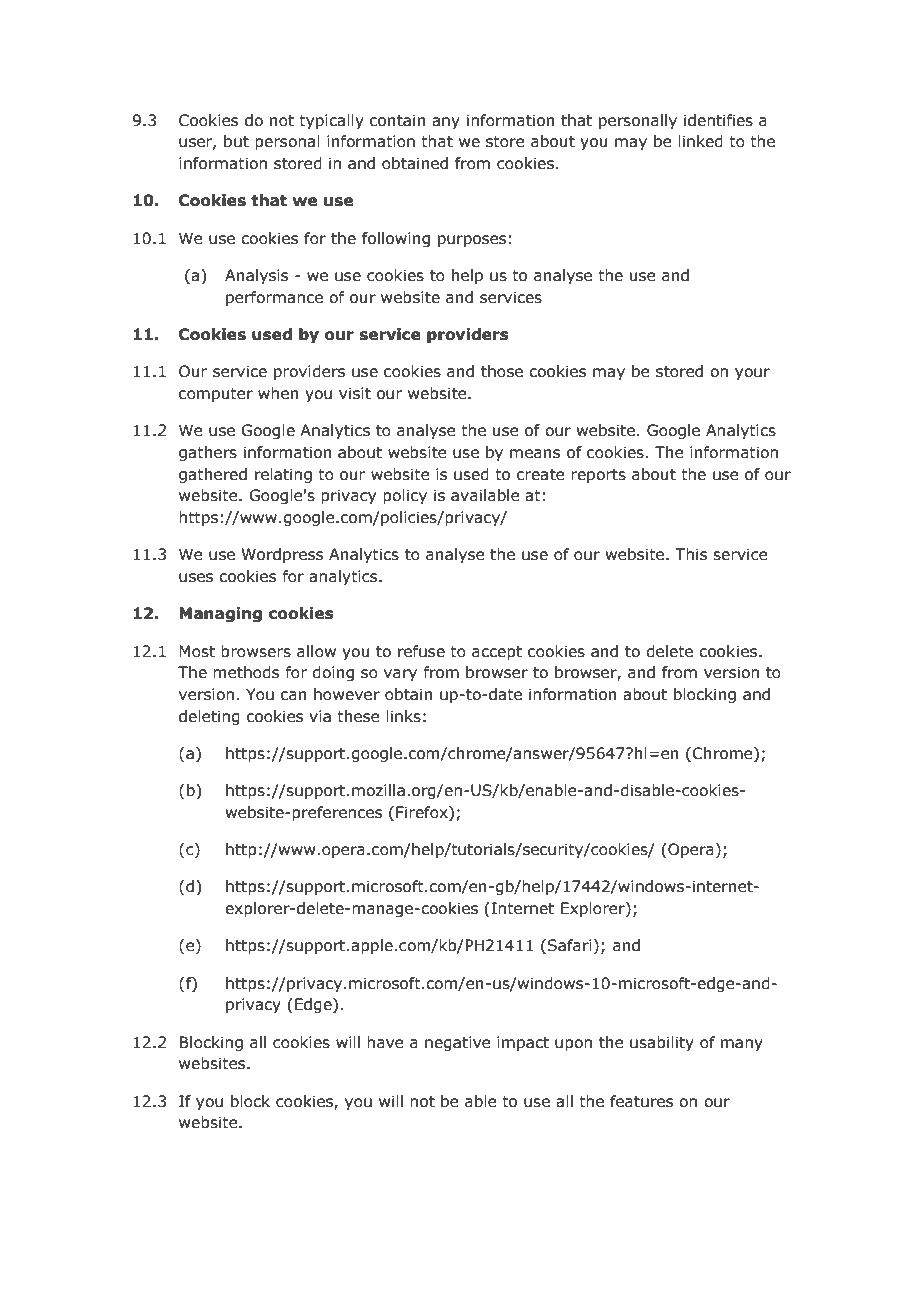  Describe the element at coordinates (691, 554) in the screenshot. I see `This` at that location.
